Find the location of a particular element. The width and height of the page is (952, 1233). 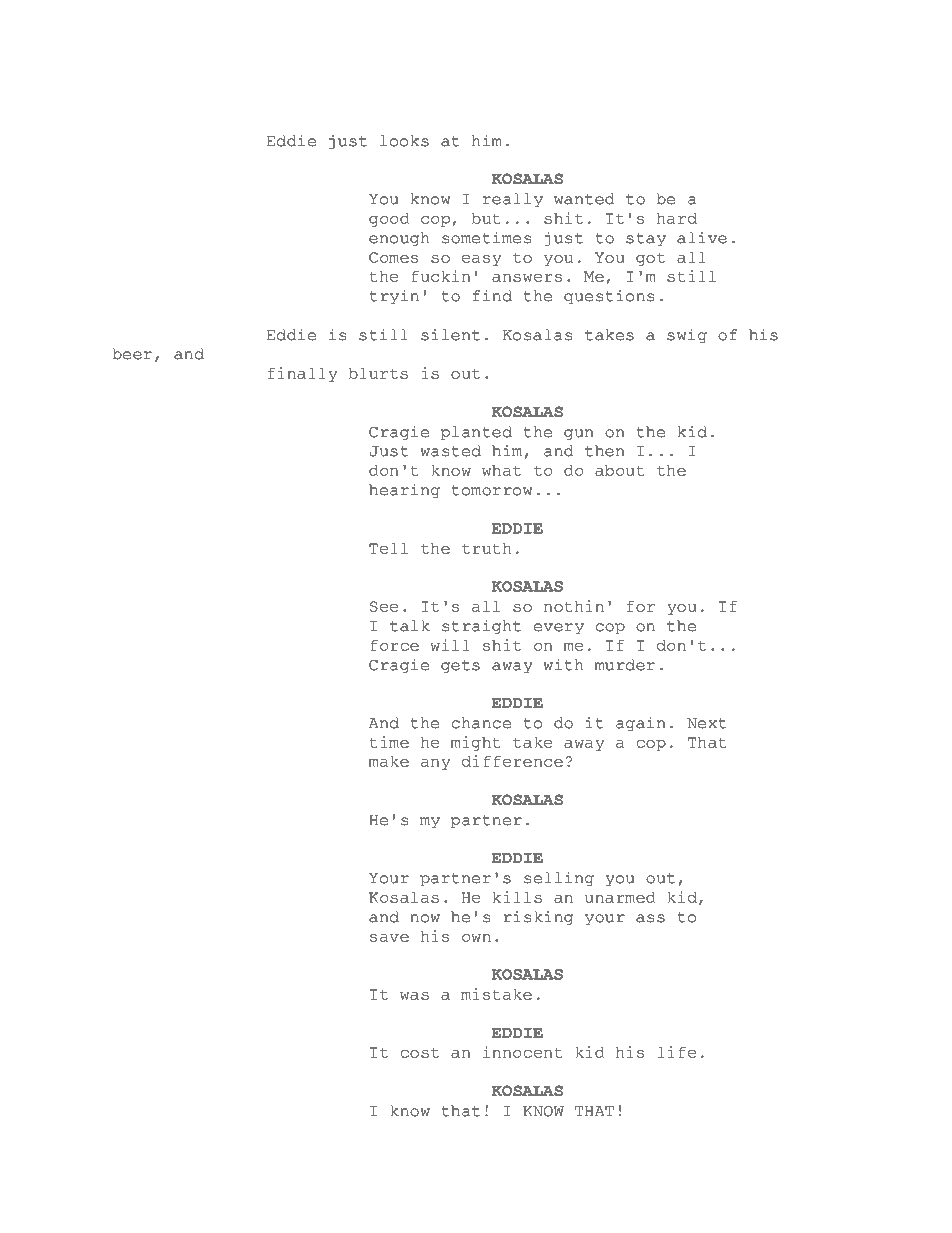

See is located at coordinates (384, 606).
